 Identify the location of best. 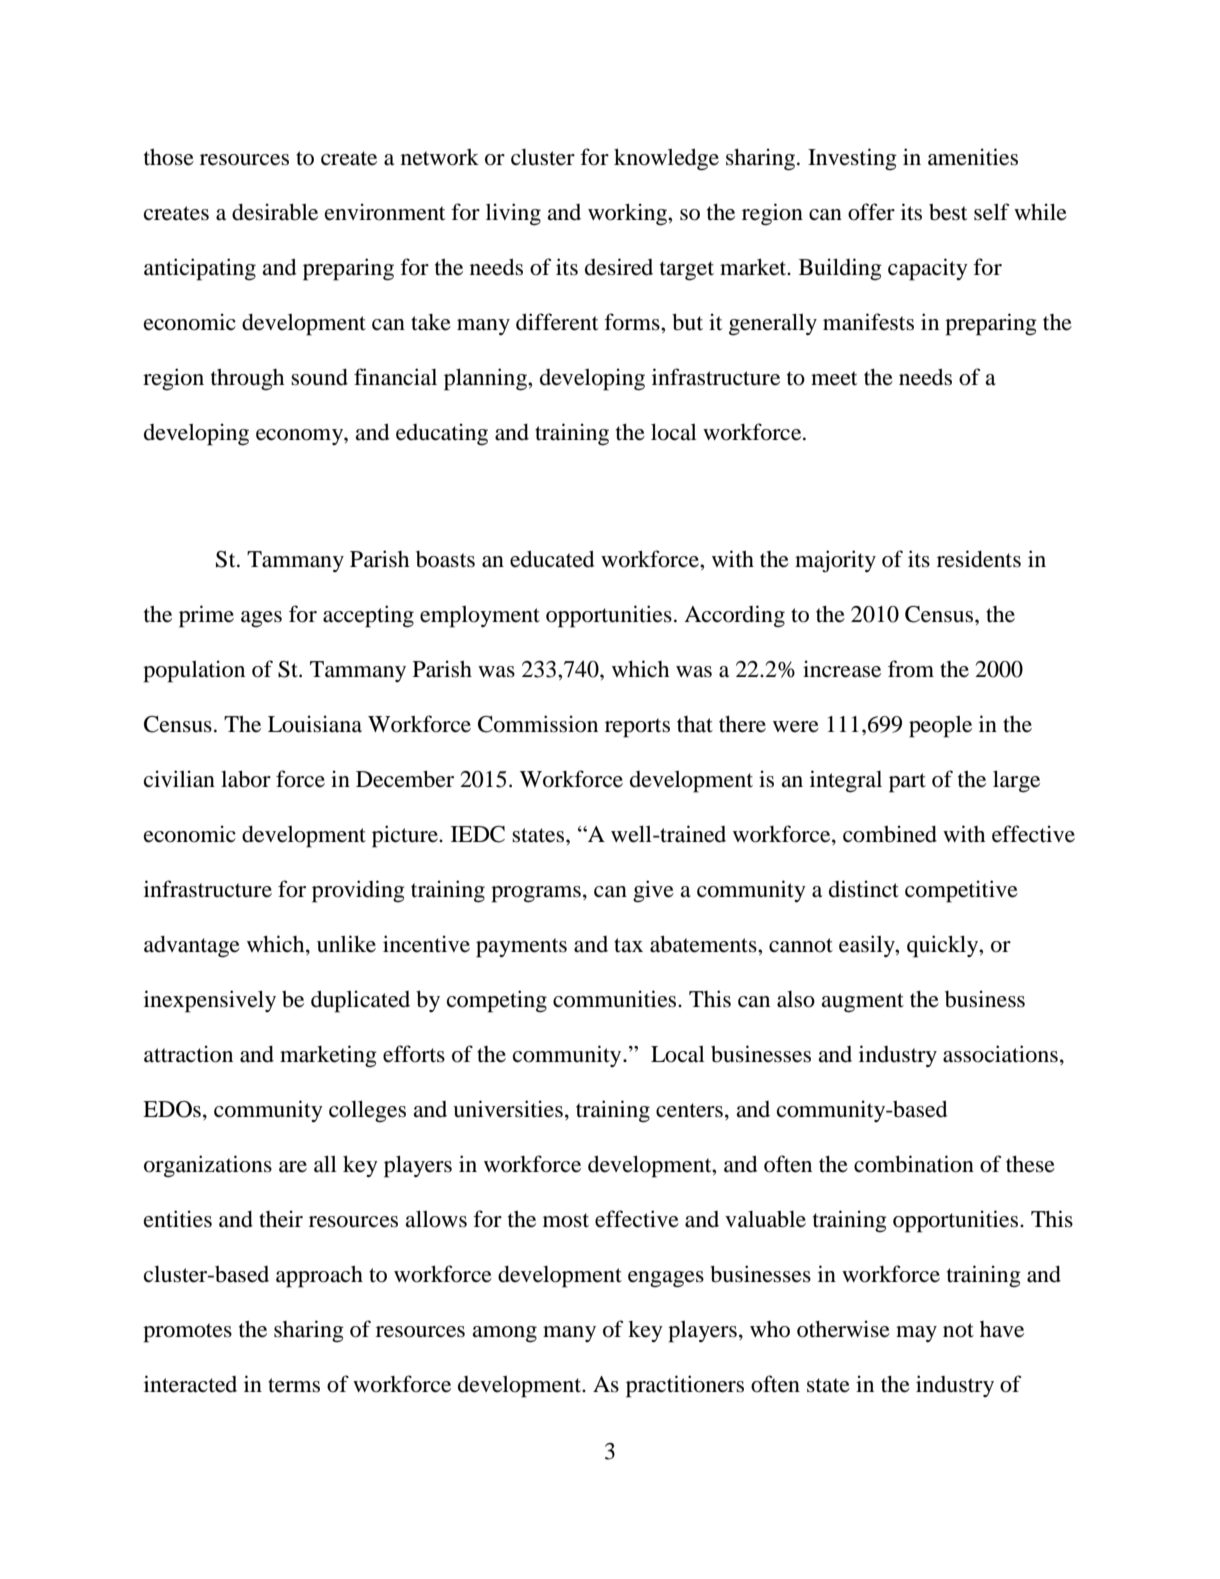
(948, 212).
